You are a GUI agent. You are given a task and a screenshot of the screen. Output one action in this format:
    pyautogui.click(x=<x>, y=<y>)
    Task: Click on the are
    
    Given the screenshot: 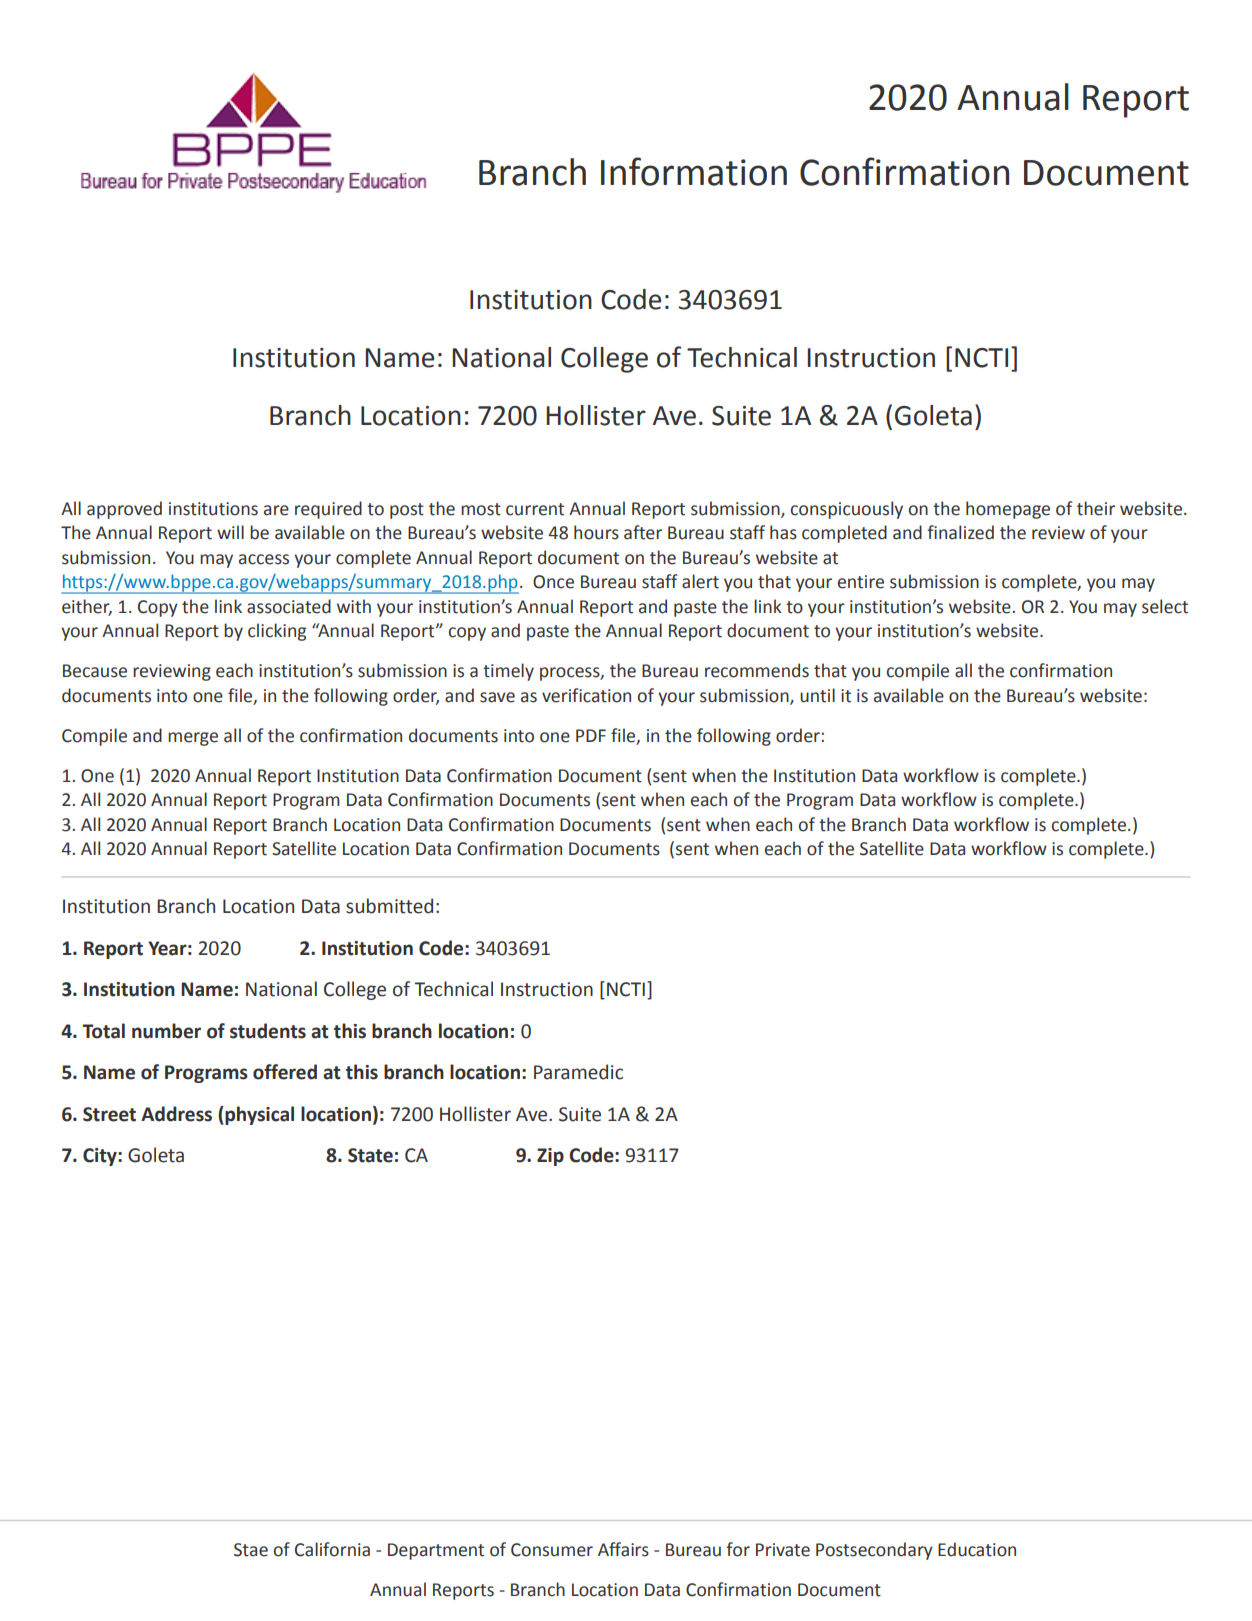 What is the action you would take?
    pyautogui.click(x=276, y=510)
